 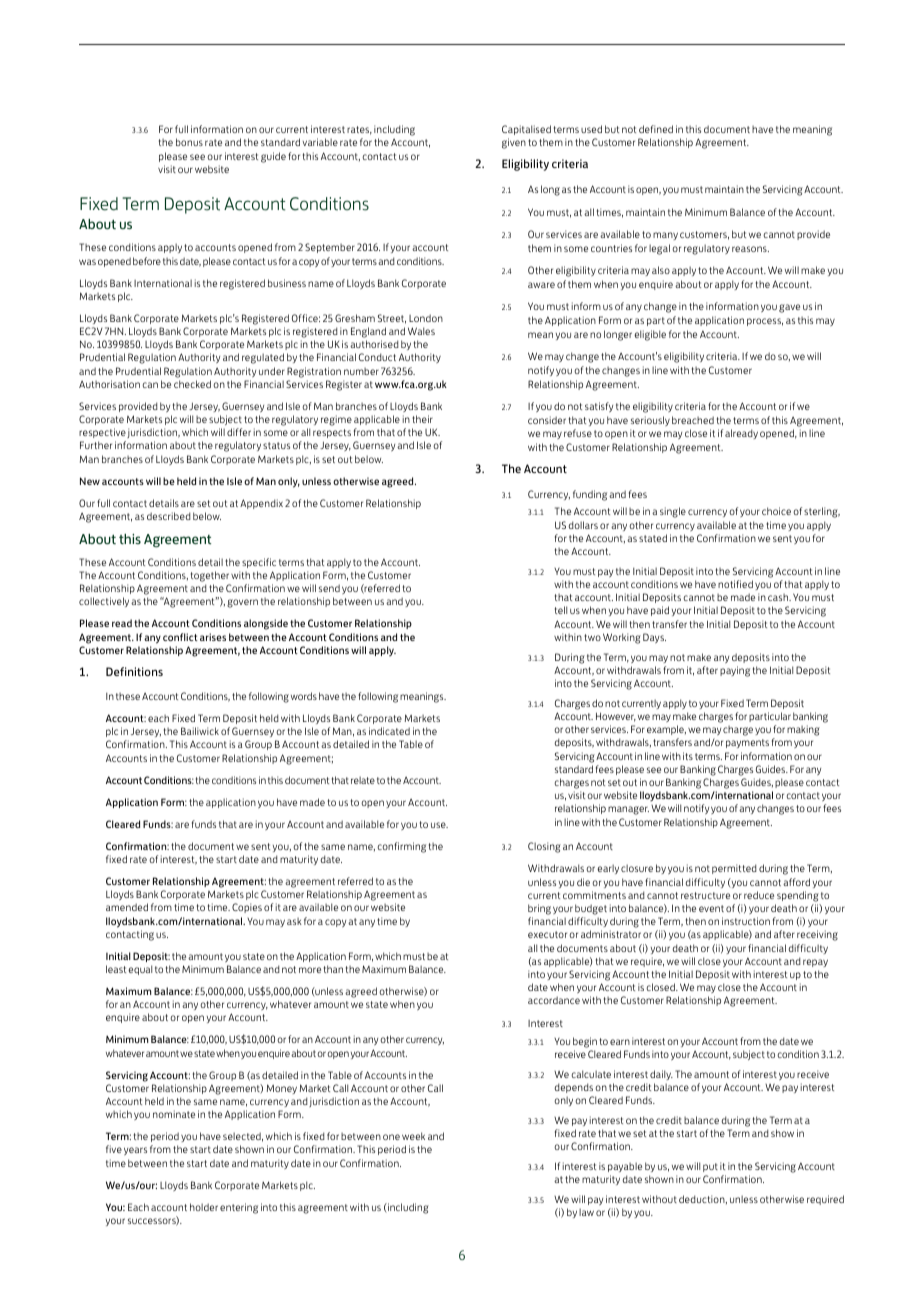 I want to click on permitted, so click(x=734, y=869).
